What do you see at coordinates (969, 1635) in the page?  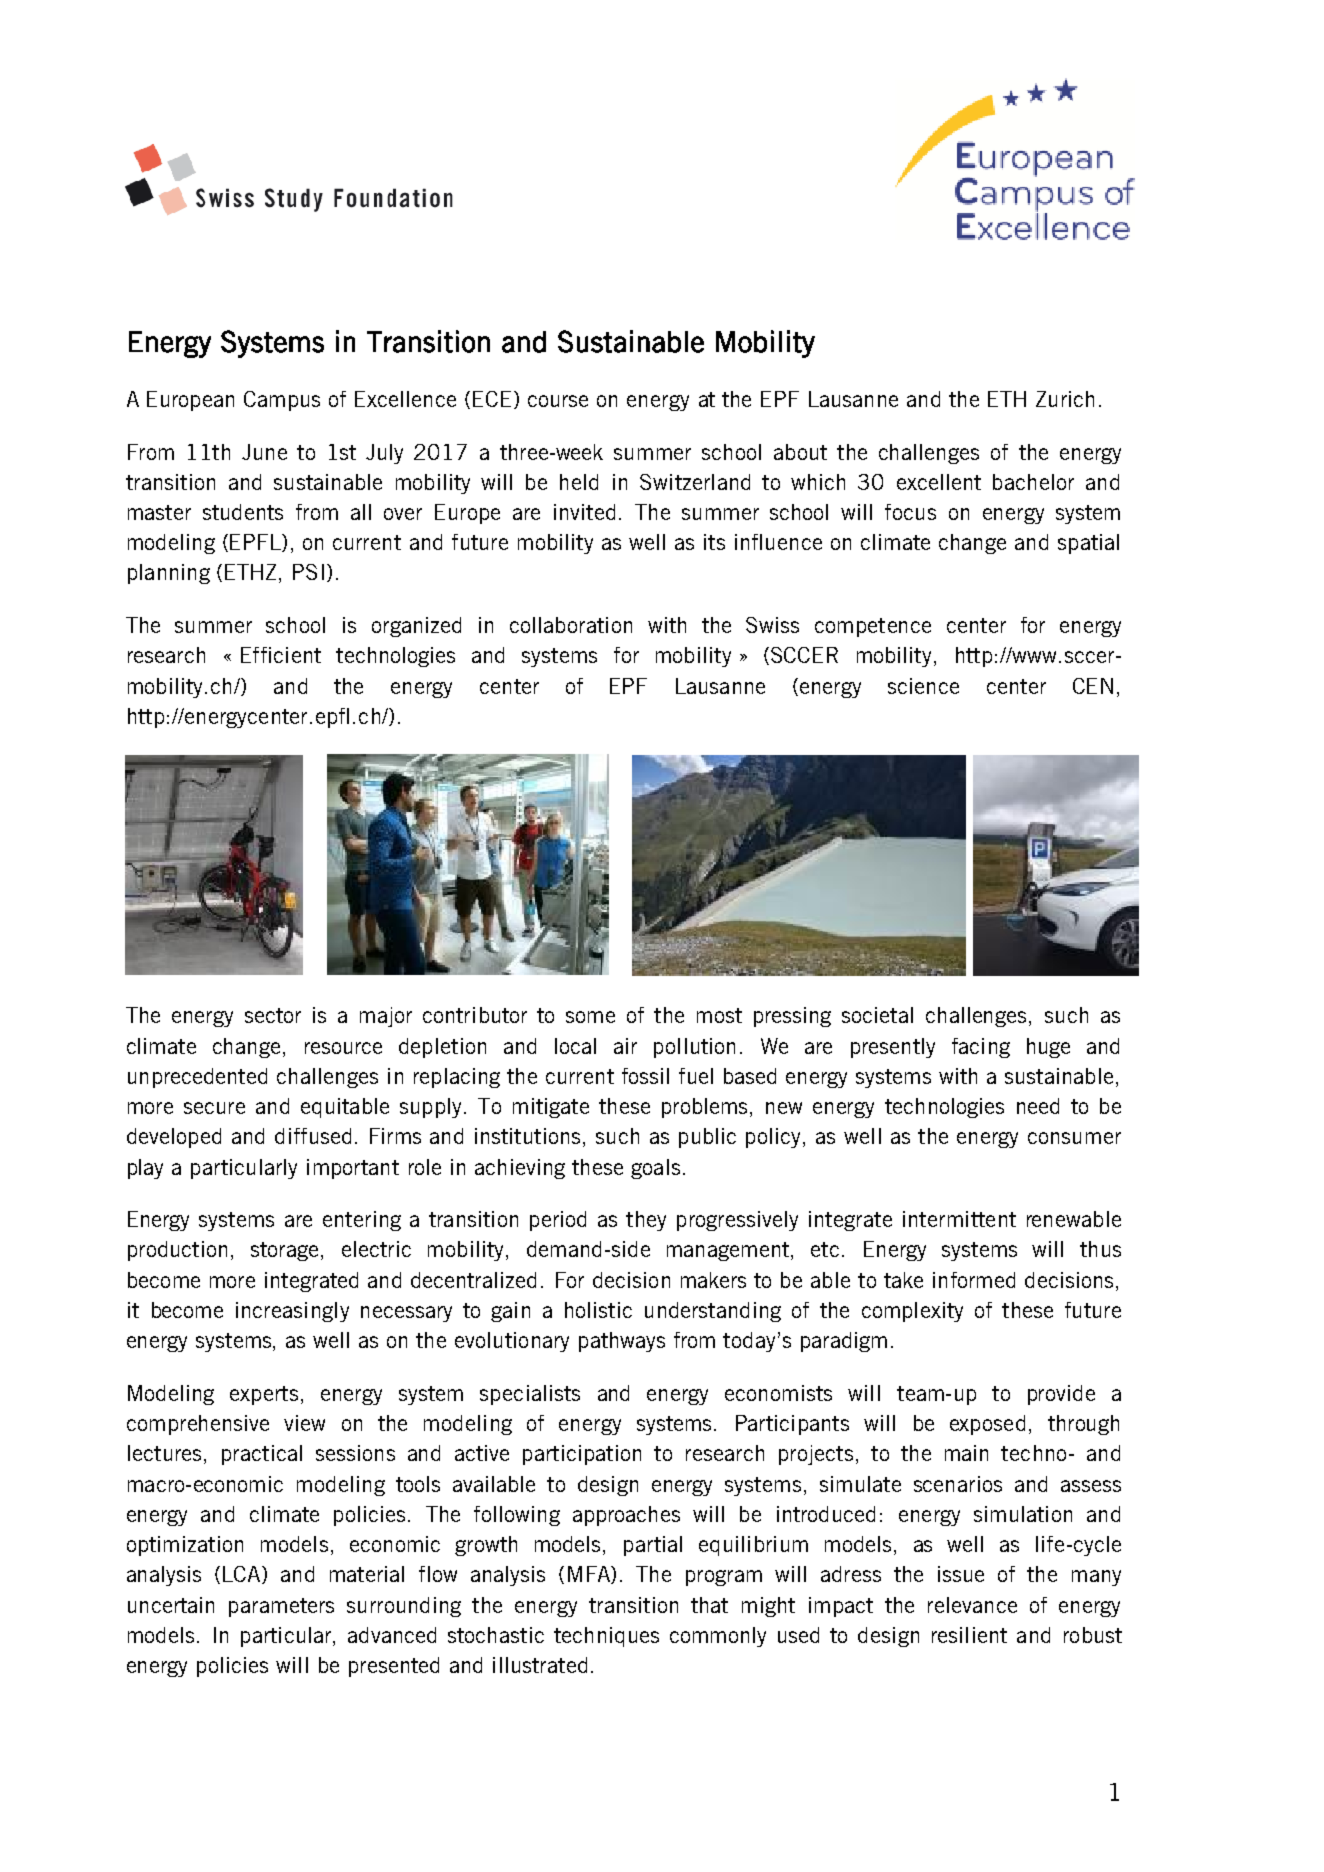 I see `resilient` at bounding box center [969, 1635].
